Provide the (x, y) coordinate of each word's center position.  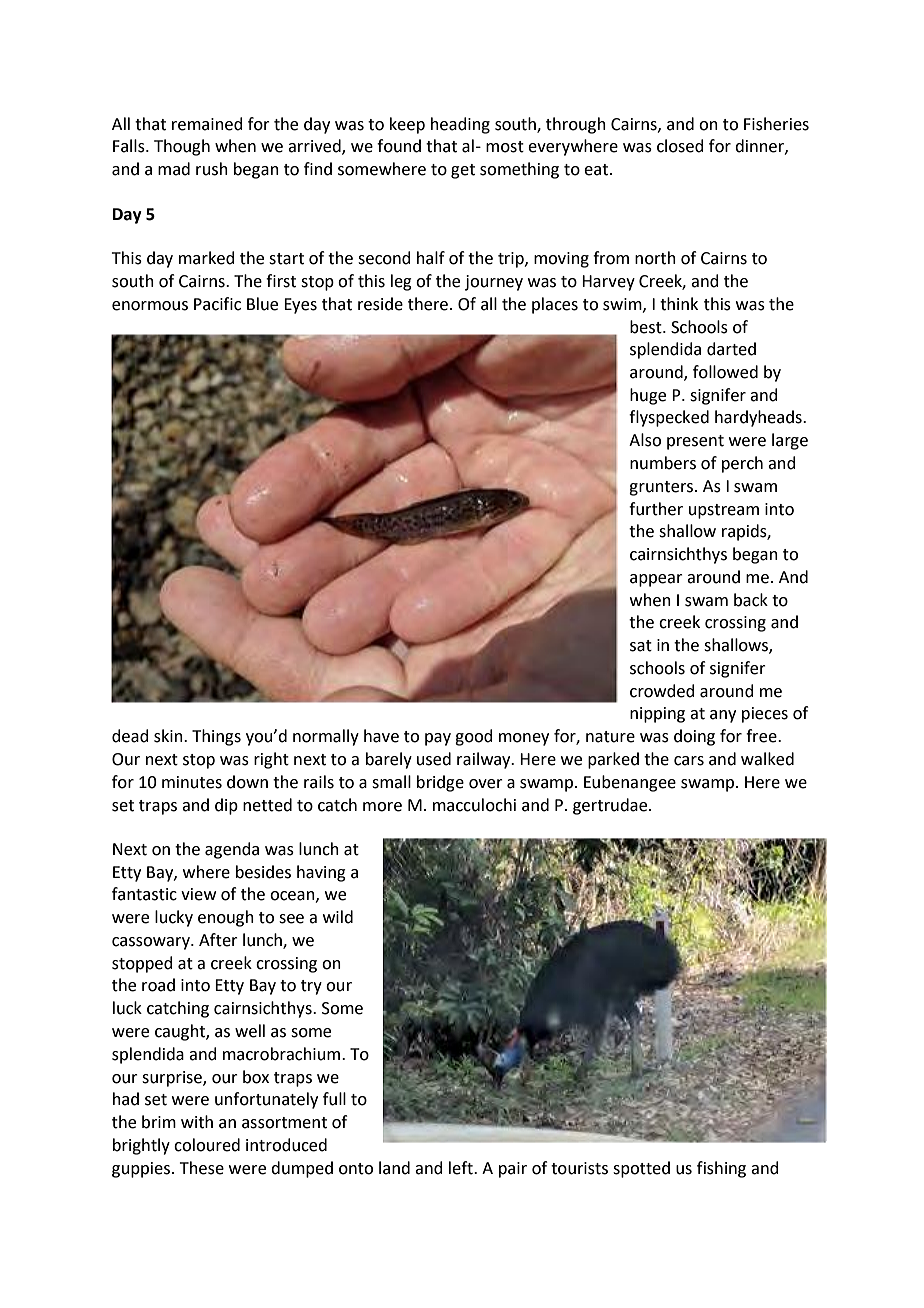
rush (212, 169)
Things (216, 737)
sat (641, 646)
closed (680, 146)
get (463, 171)
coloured (207, 1145)
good (474, 737)
